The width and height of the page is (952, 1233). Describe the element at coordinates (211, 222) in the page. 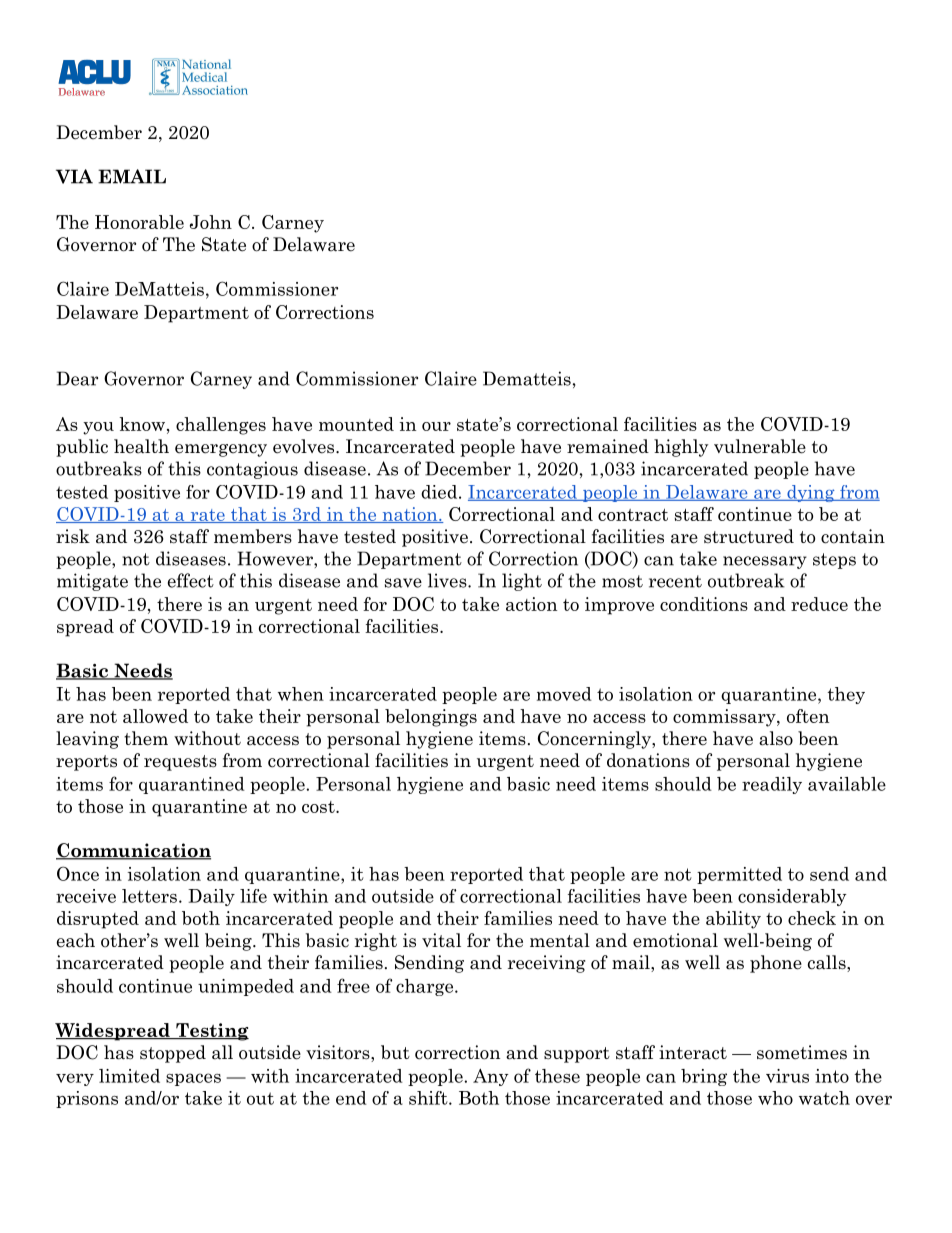

I see `John` at that location.
